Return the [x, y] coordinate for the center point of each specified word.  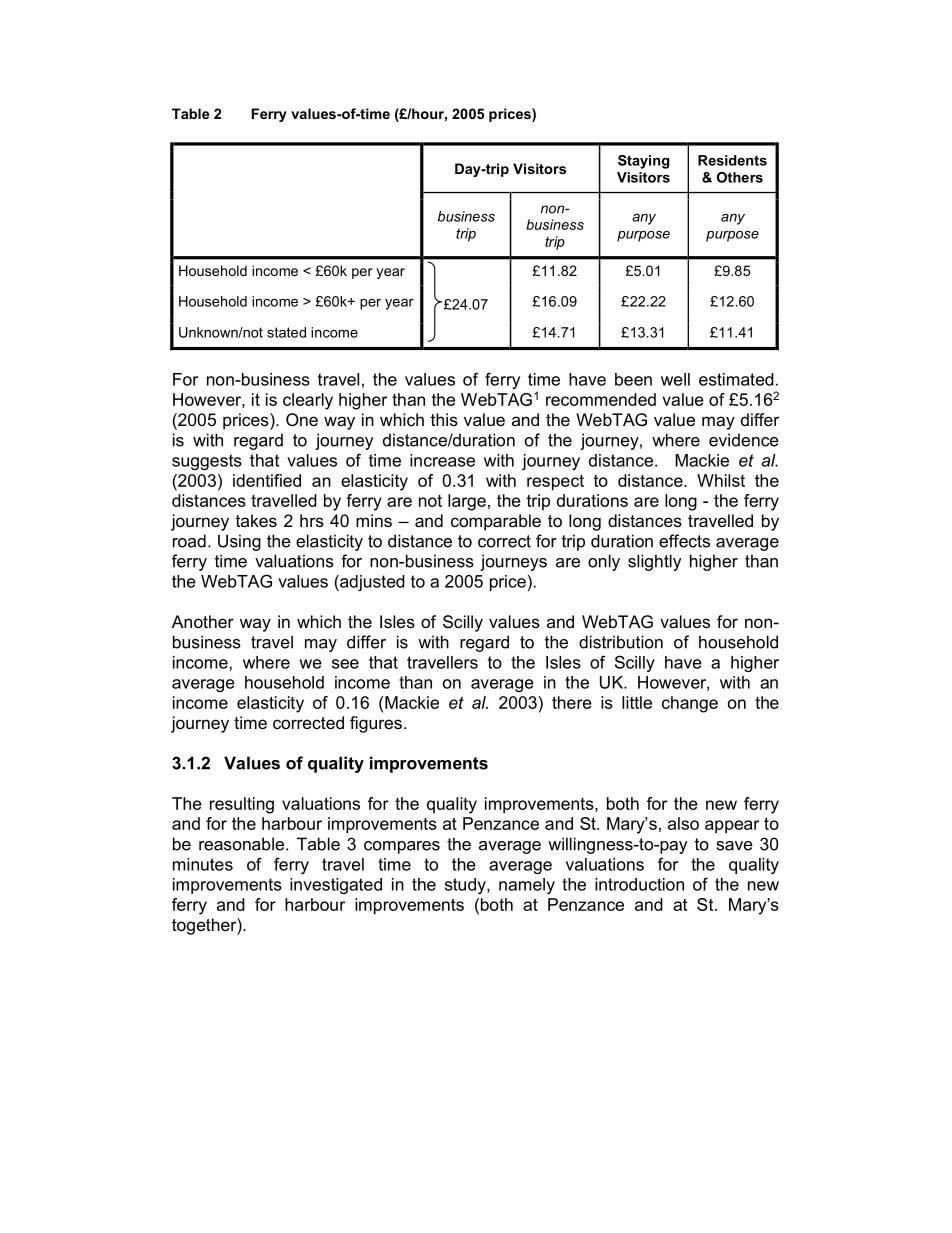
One [302, 419]
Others [740, 177]
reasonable [243, 844]
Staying [644, 162]
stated [286, 332]
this [444, 419]
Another [203, 621]
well [675, 379]
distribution [621, 642]
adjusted [371, 582]
